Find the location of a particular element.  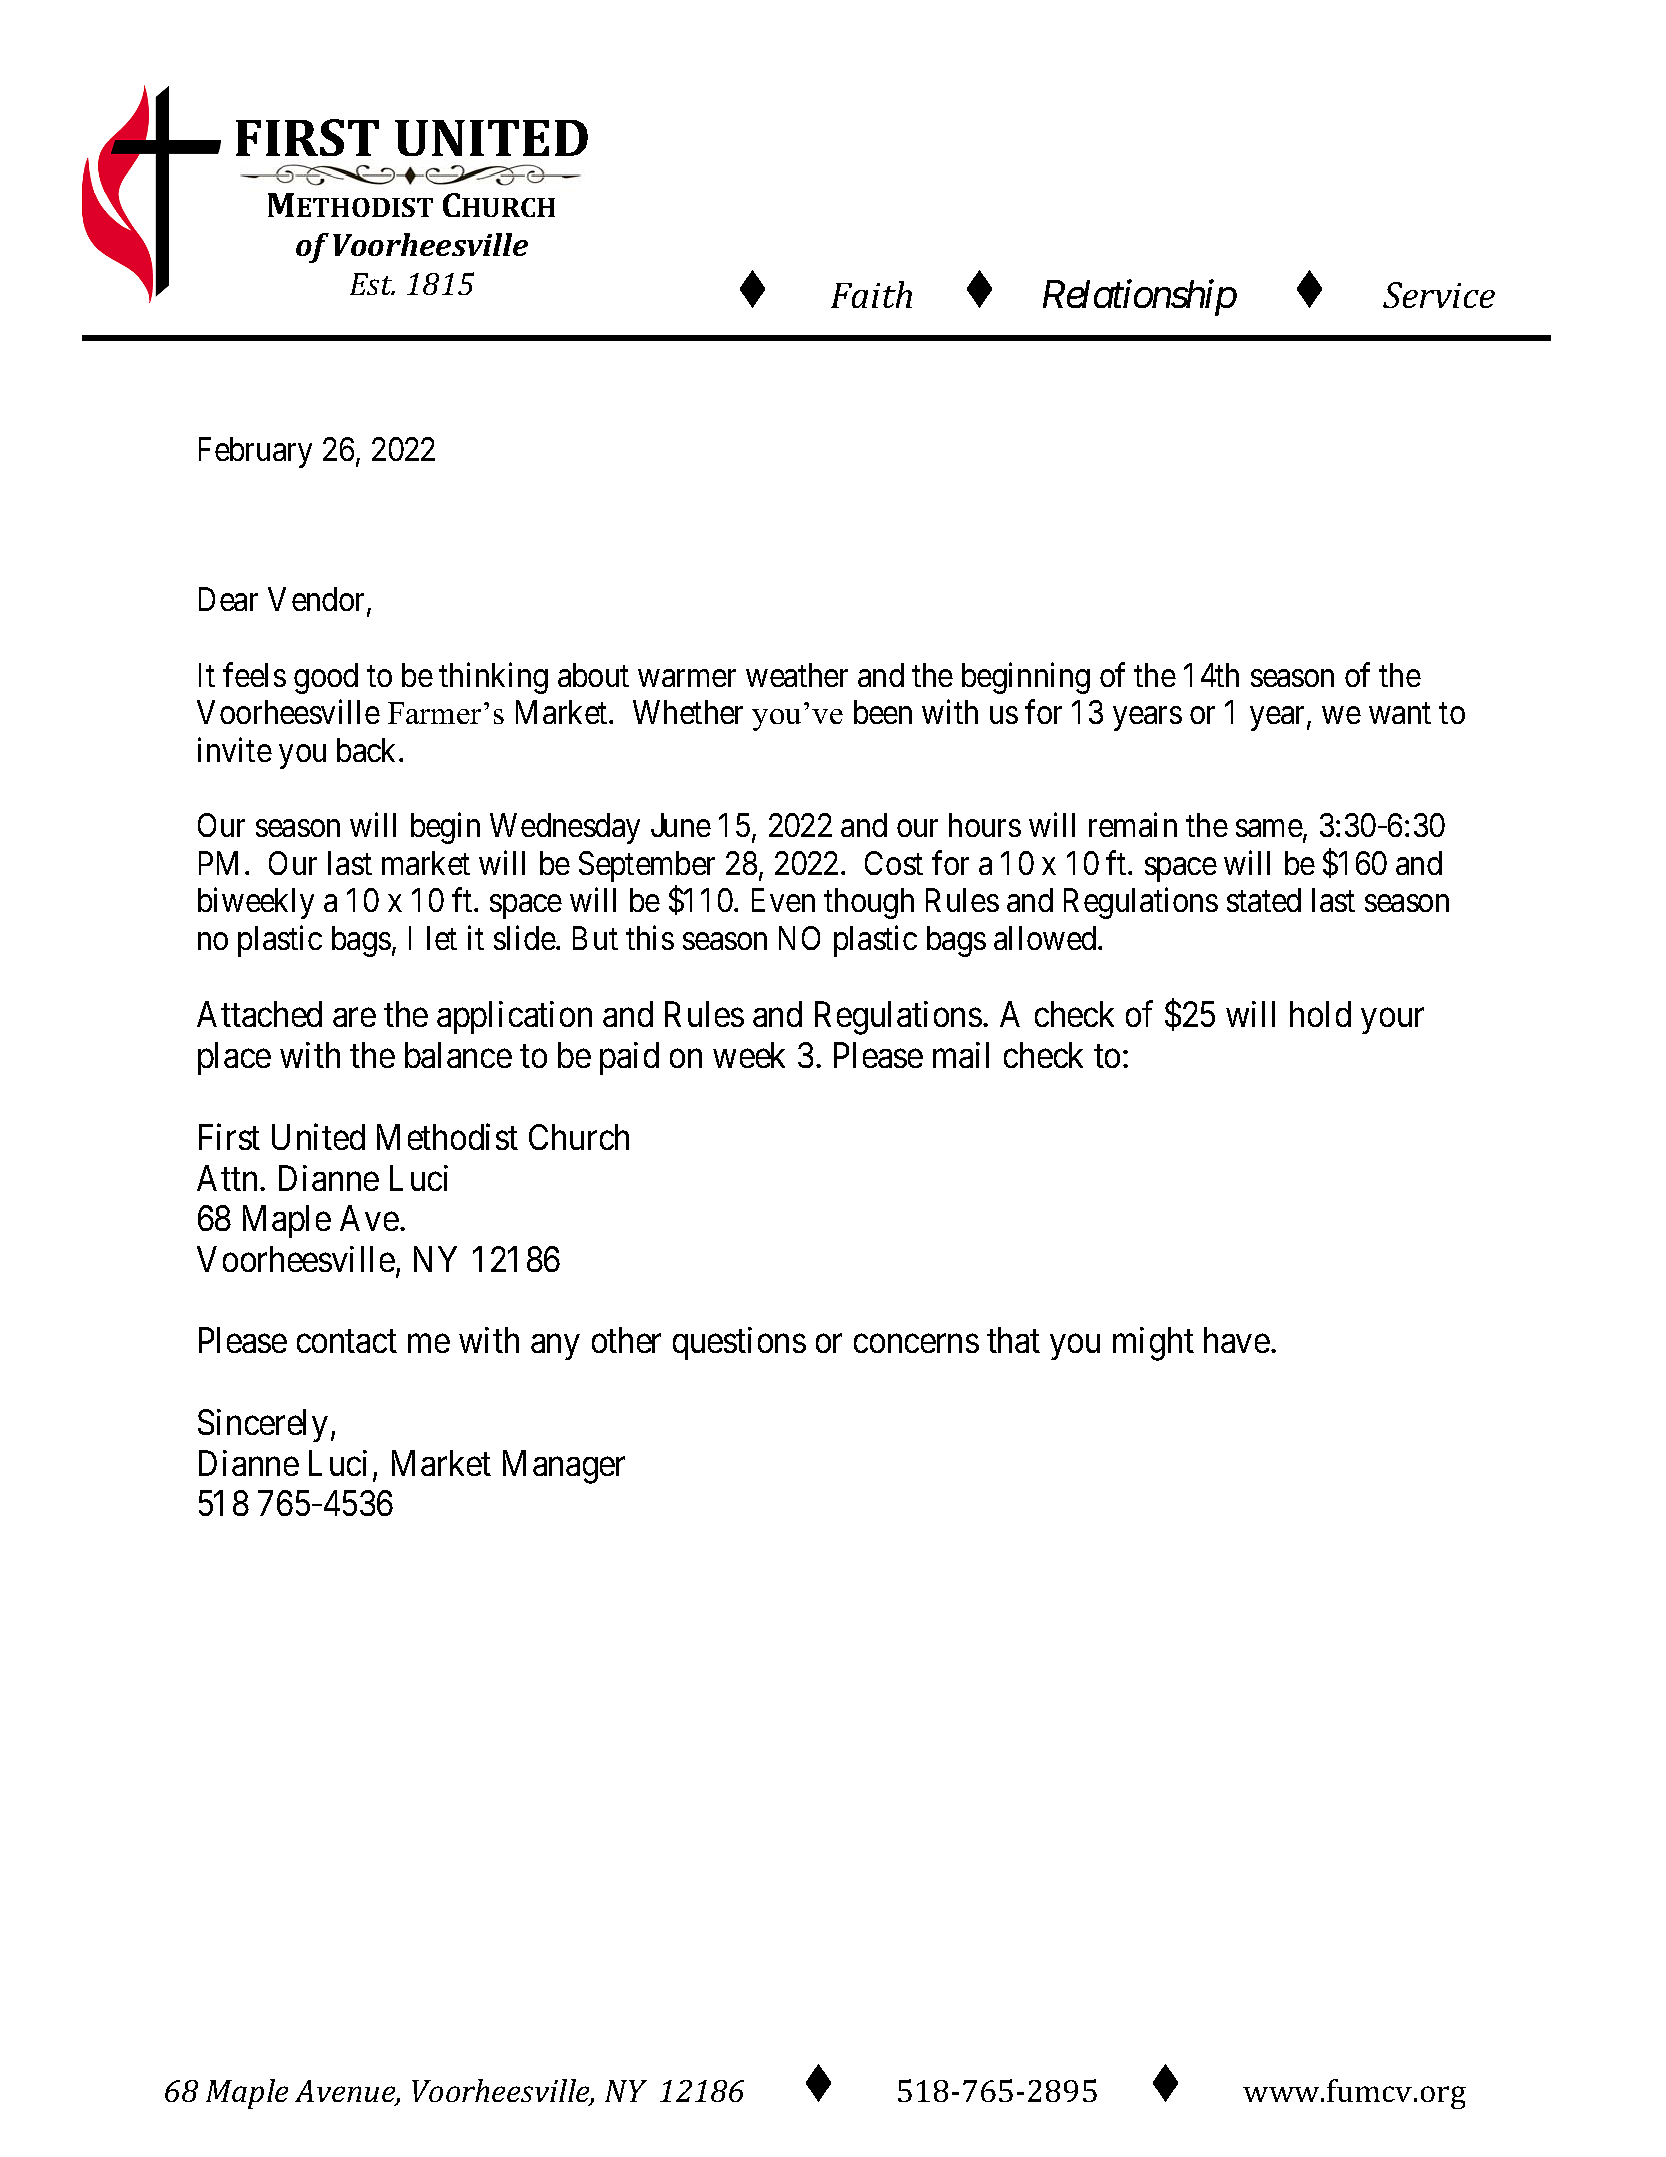

February is located at coordinates (255, 452).
